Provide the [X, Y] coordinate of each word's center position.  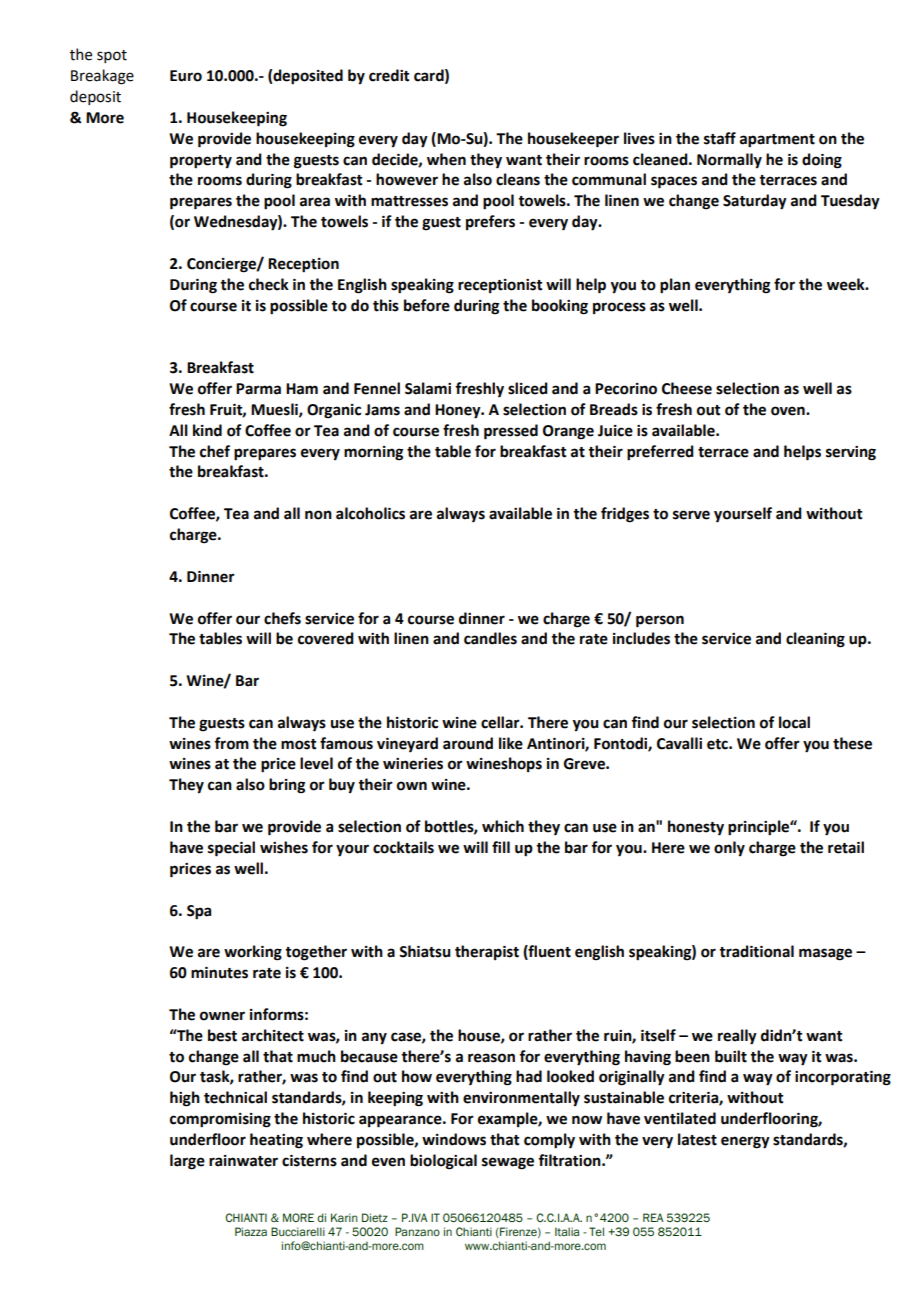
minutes [219, 973]
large [187, 1162]
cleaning [815, 640]
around [468, 743]
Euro [186, 76]
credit [389, 75]
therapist [487, 952]
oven [789, 411]
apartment [777, 141]
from [231, 743]
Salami [428, 388]
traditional [756, 951]
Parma [258, 389]
